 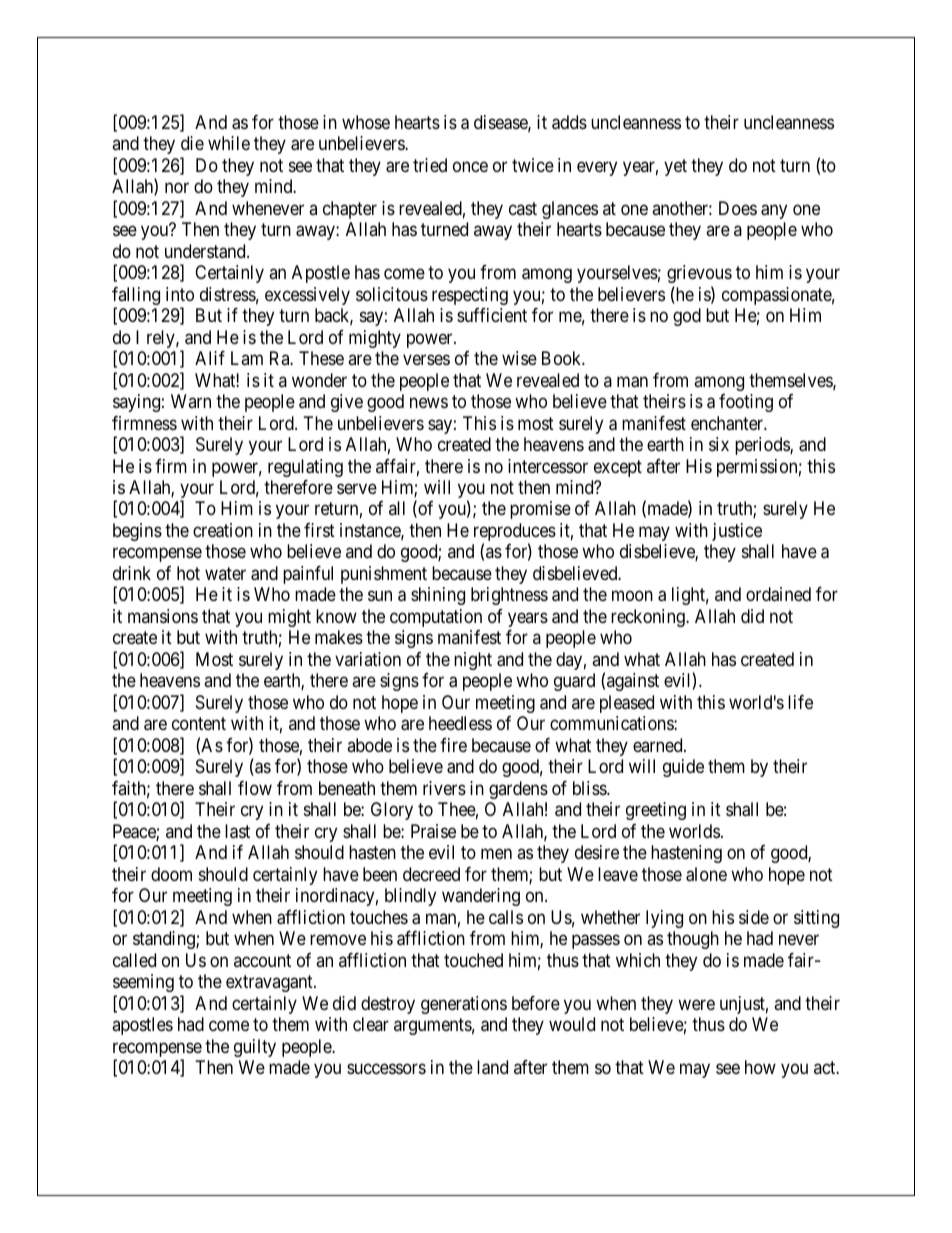 I want to click on brightness, so click(x=509, y=596).
